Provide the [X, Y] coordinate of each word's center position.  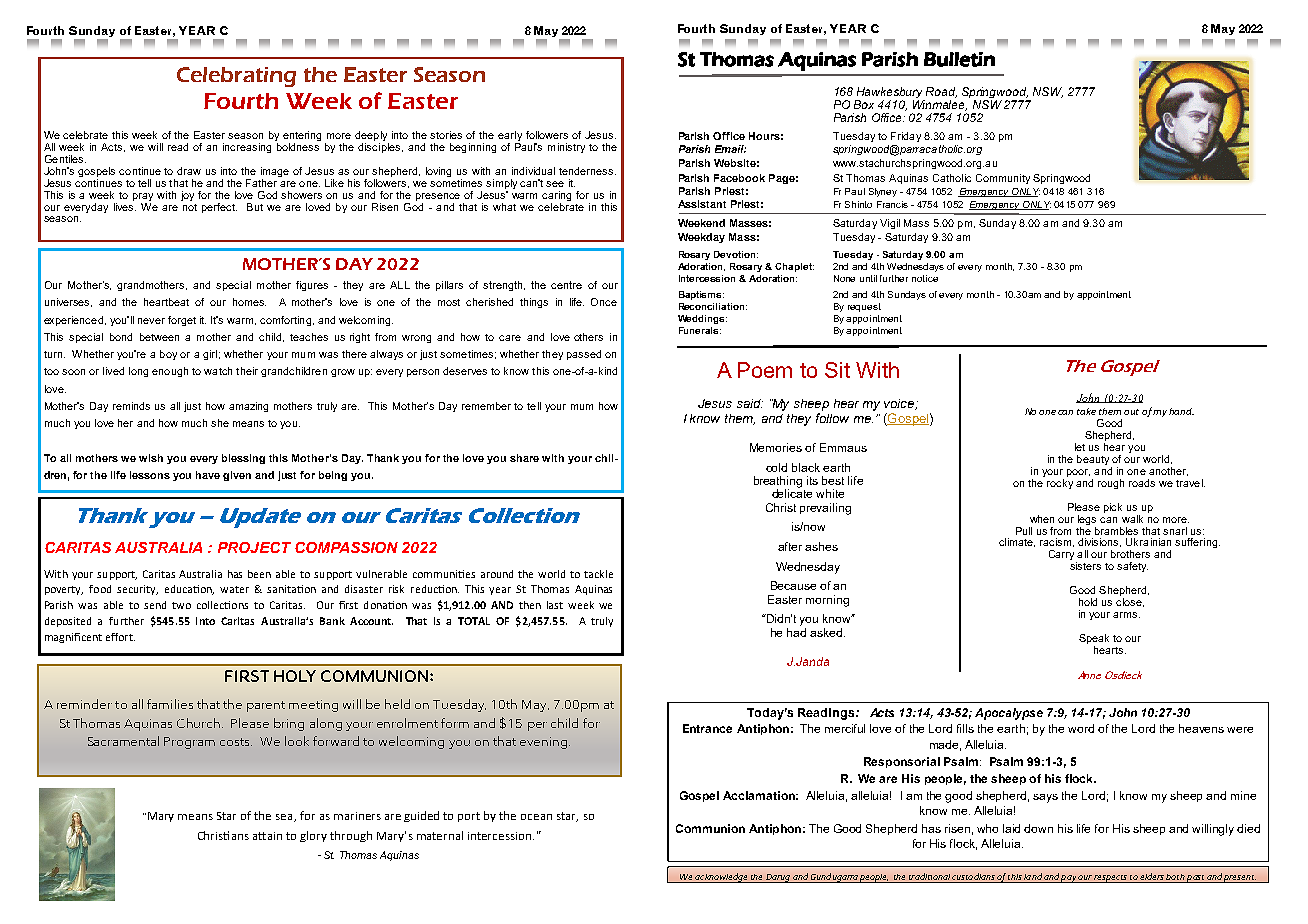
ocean [536, 817]
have [208, 475]
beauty [1094, 461]
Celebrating [236, 77]
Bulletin [959, 59]
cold [776, 467]
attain [267, 836]
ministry [566, 148]
